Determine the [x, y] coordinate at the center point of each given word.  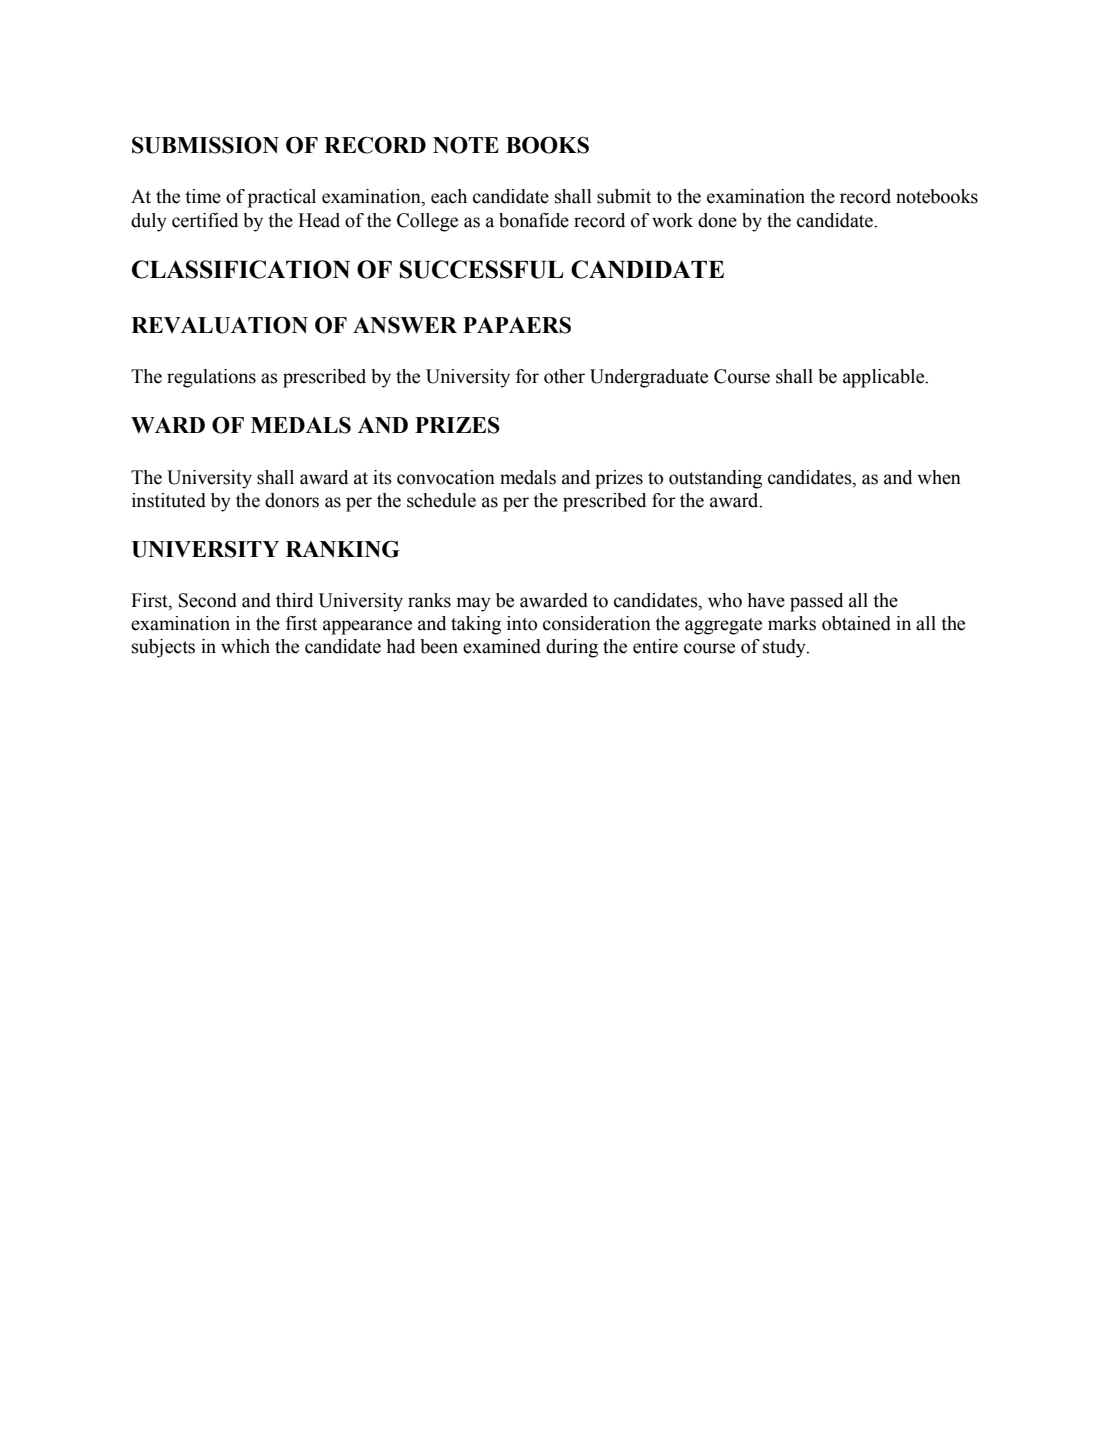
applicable [885, 378]
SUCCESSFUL [482, 269]
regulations [211, 378]
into [522, 623]
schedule [441, 500]
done [717, 220]
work [672, 220]
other [564, 376]
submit [624, 196]
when [939, 477]
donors [292, 500]
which [245, 646]
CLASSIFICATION [241, 269]
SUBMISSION [205, 145]
